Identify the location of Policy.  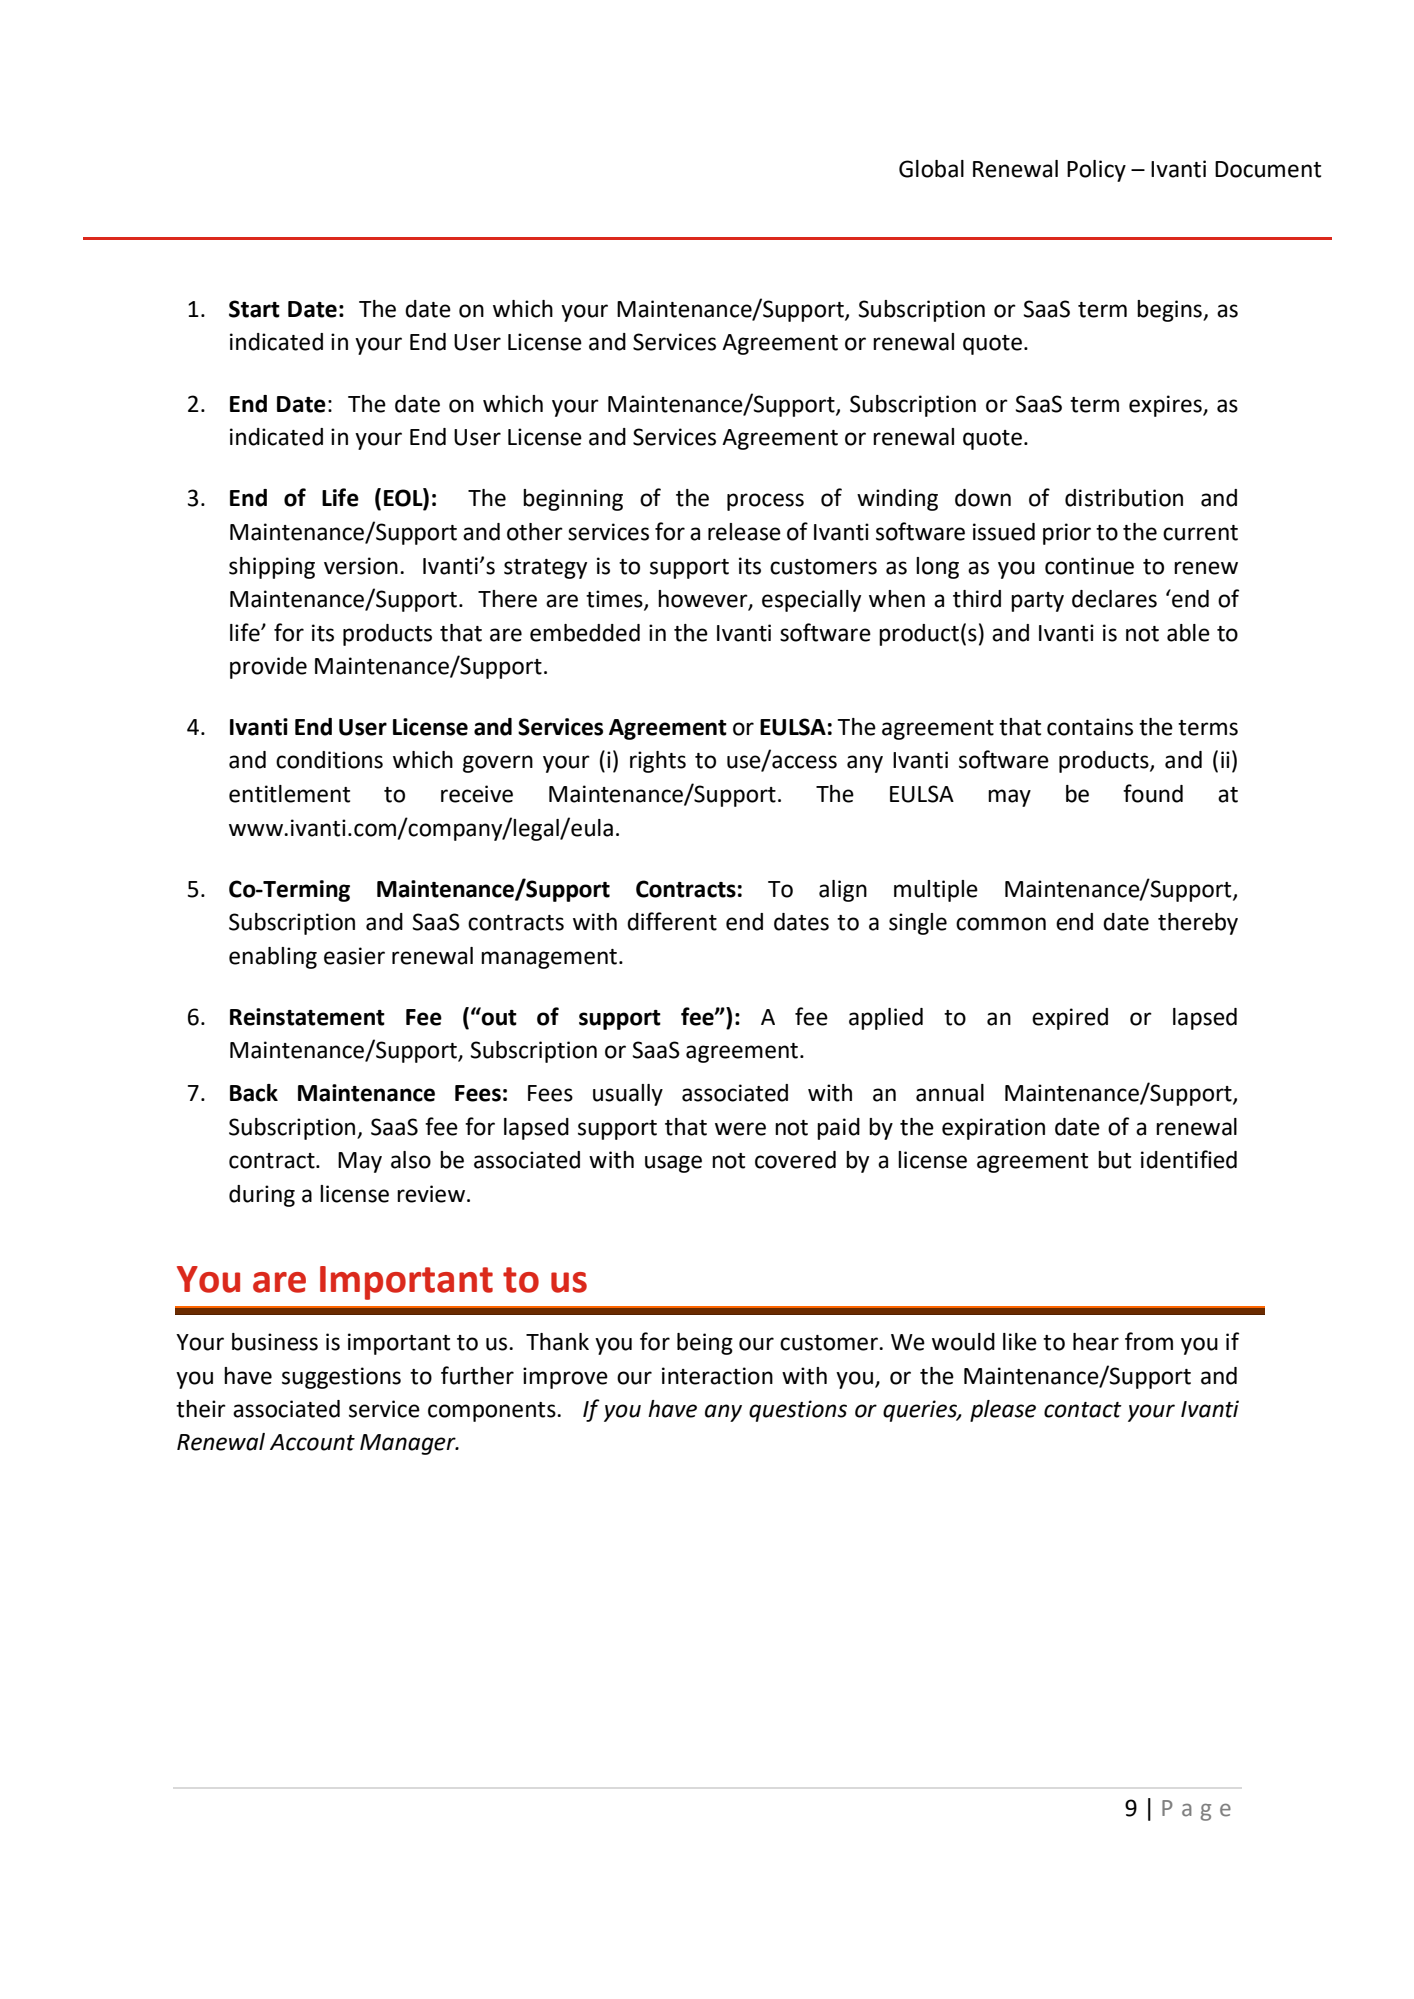
(1096, 171).
